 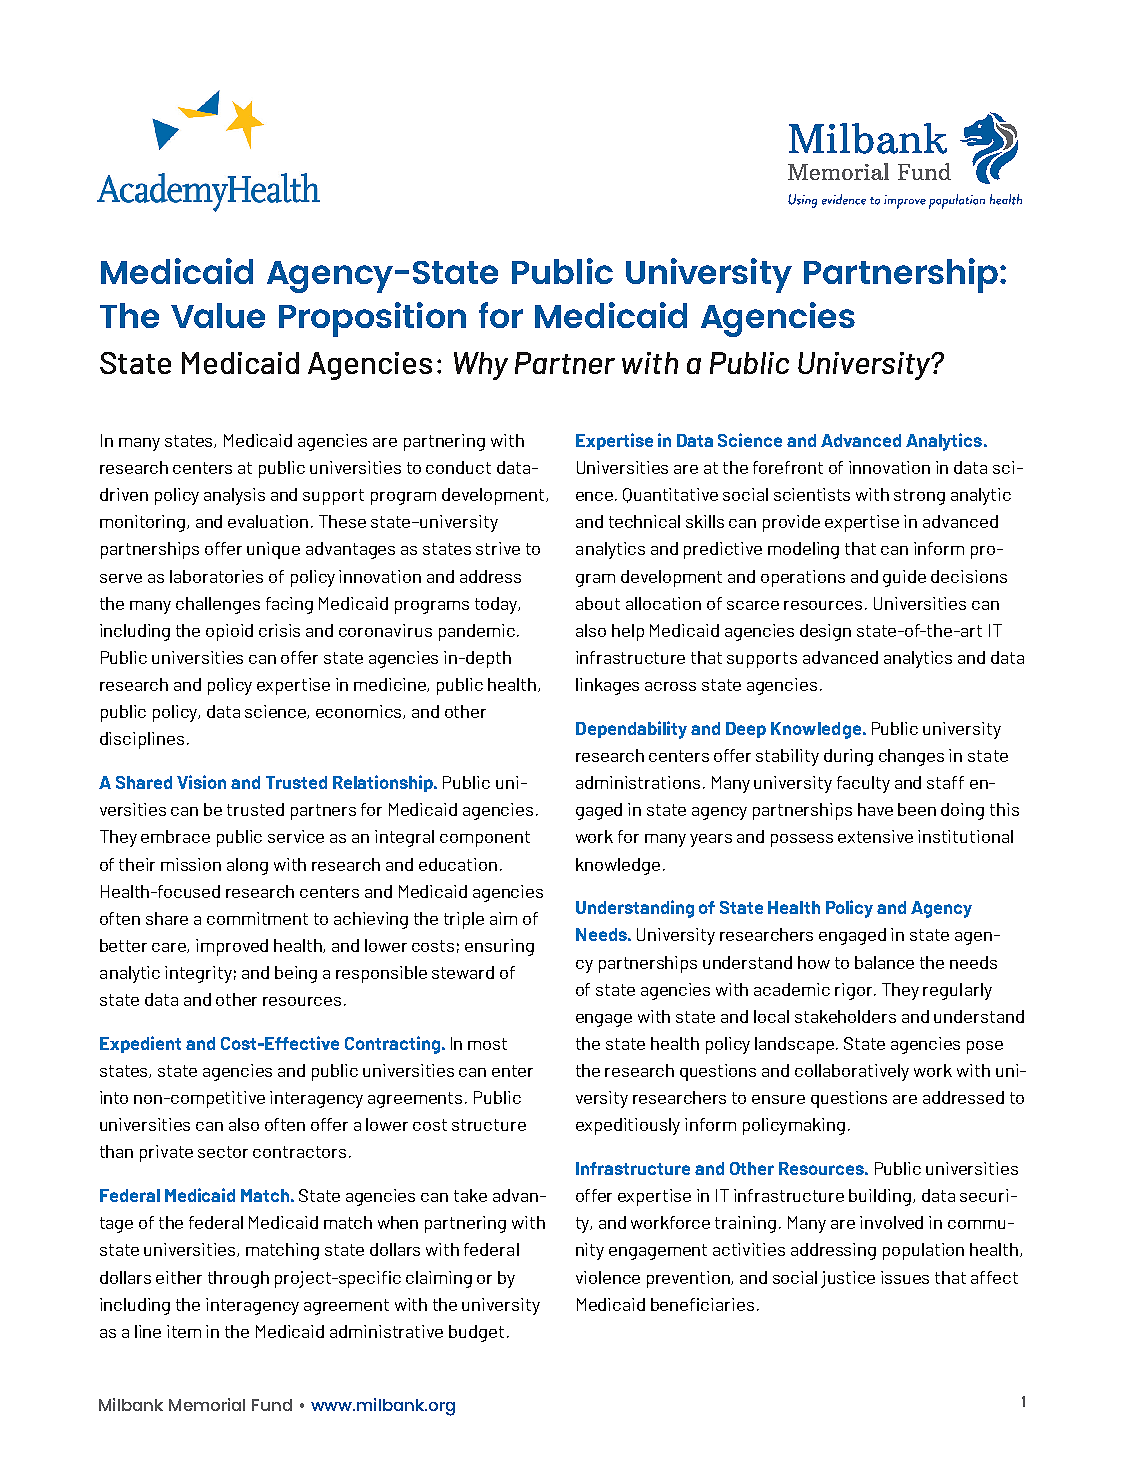 I want to click on Value, so click(x=218, y=315).
